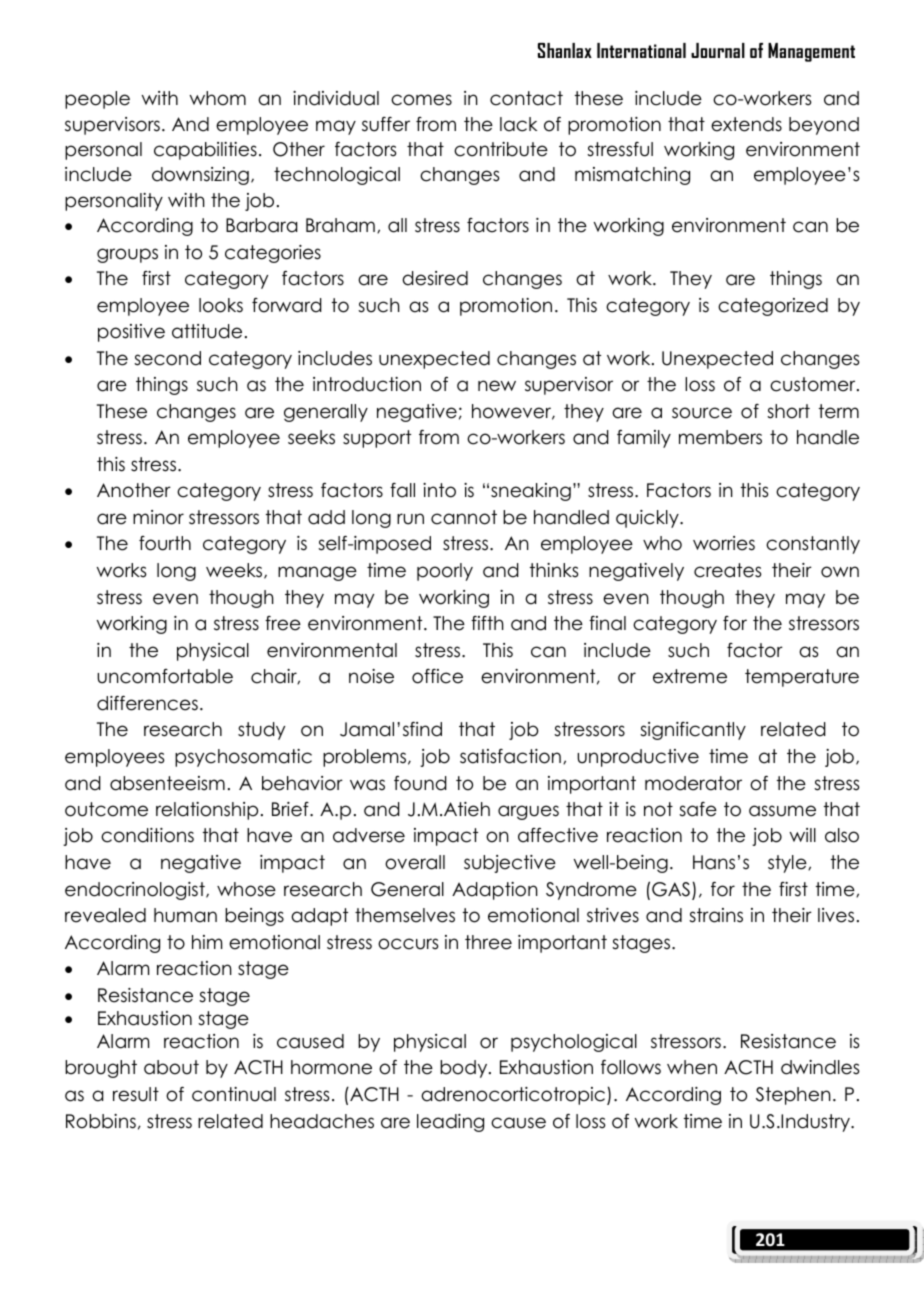  I want to click on creates, so click(728, 570).
